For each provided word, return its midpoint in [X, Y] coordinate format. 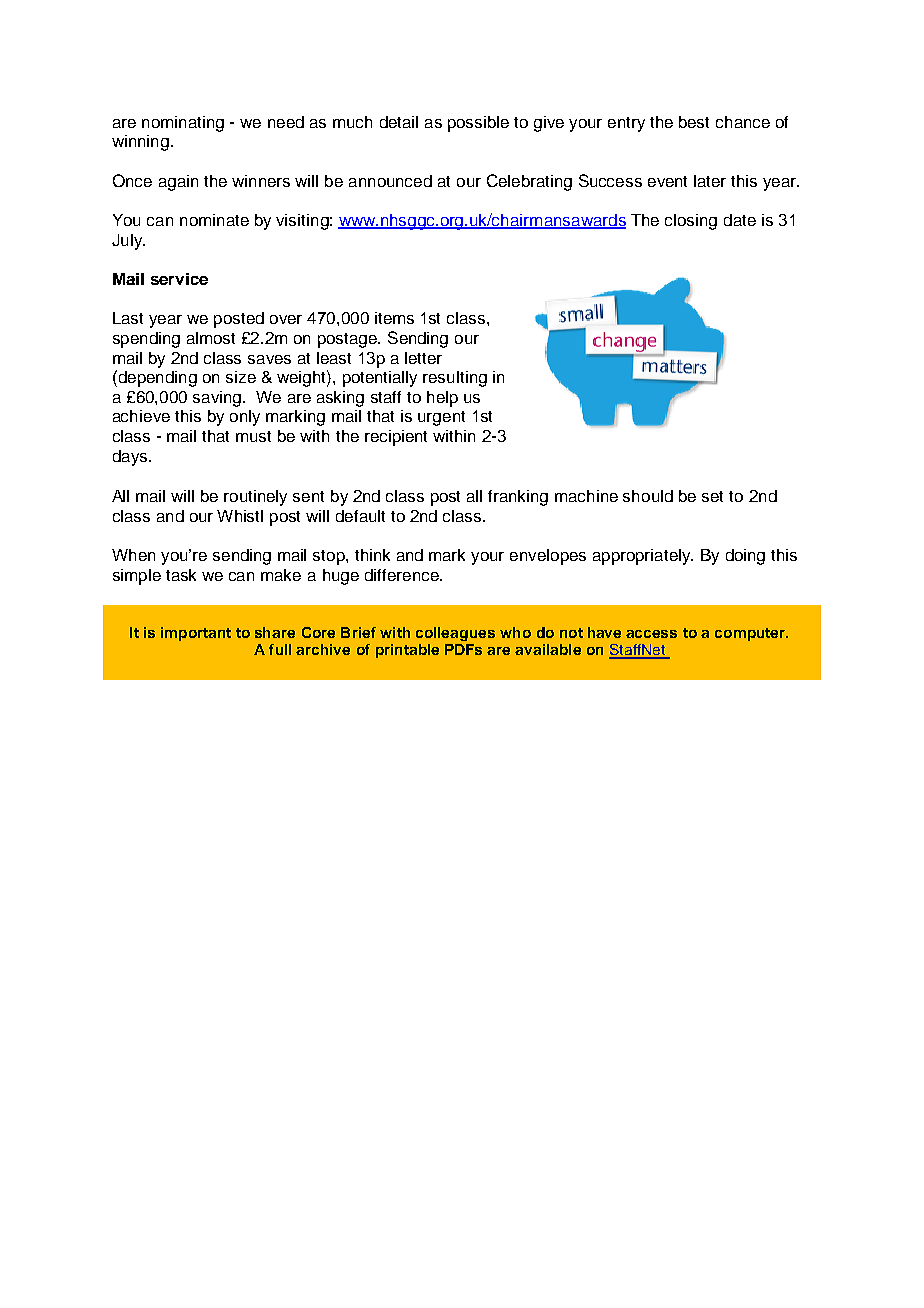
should [648, 496]
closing [691, 222]
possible [478, 124]
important [196, 634]
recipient [396, 438]
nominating [183, 124]
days [131, 458]
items [394, 318]
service [179, 279]
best [694, 122]
